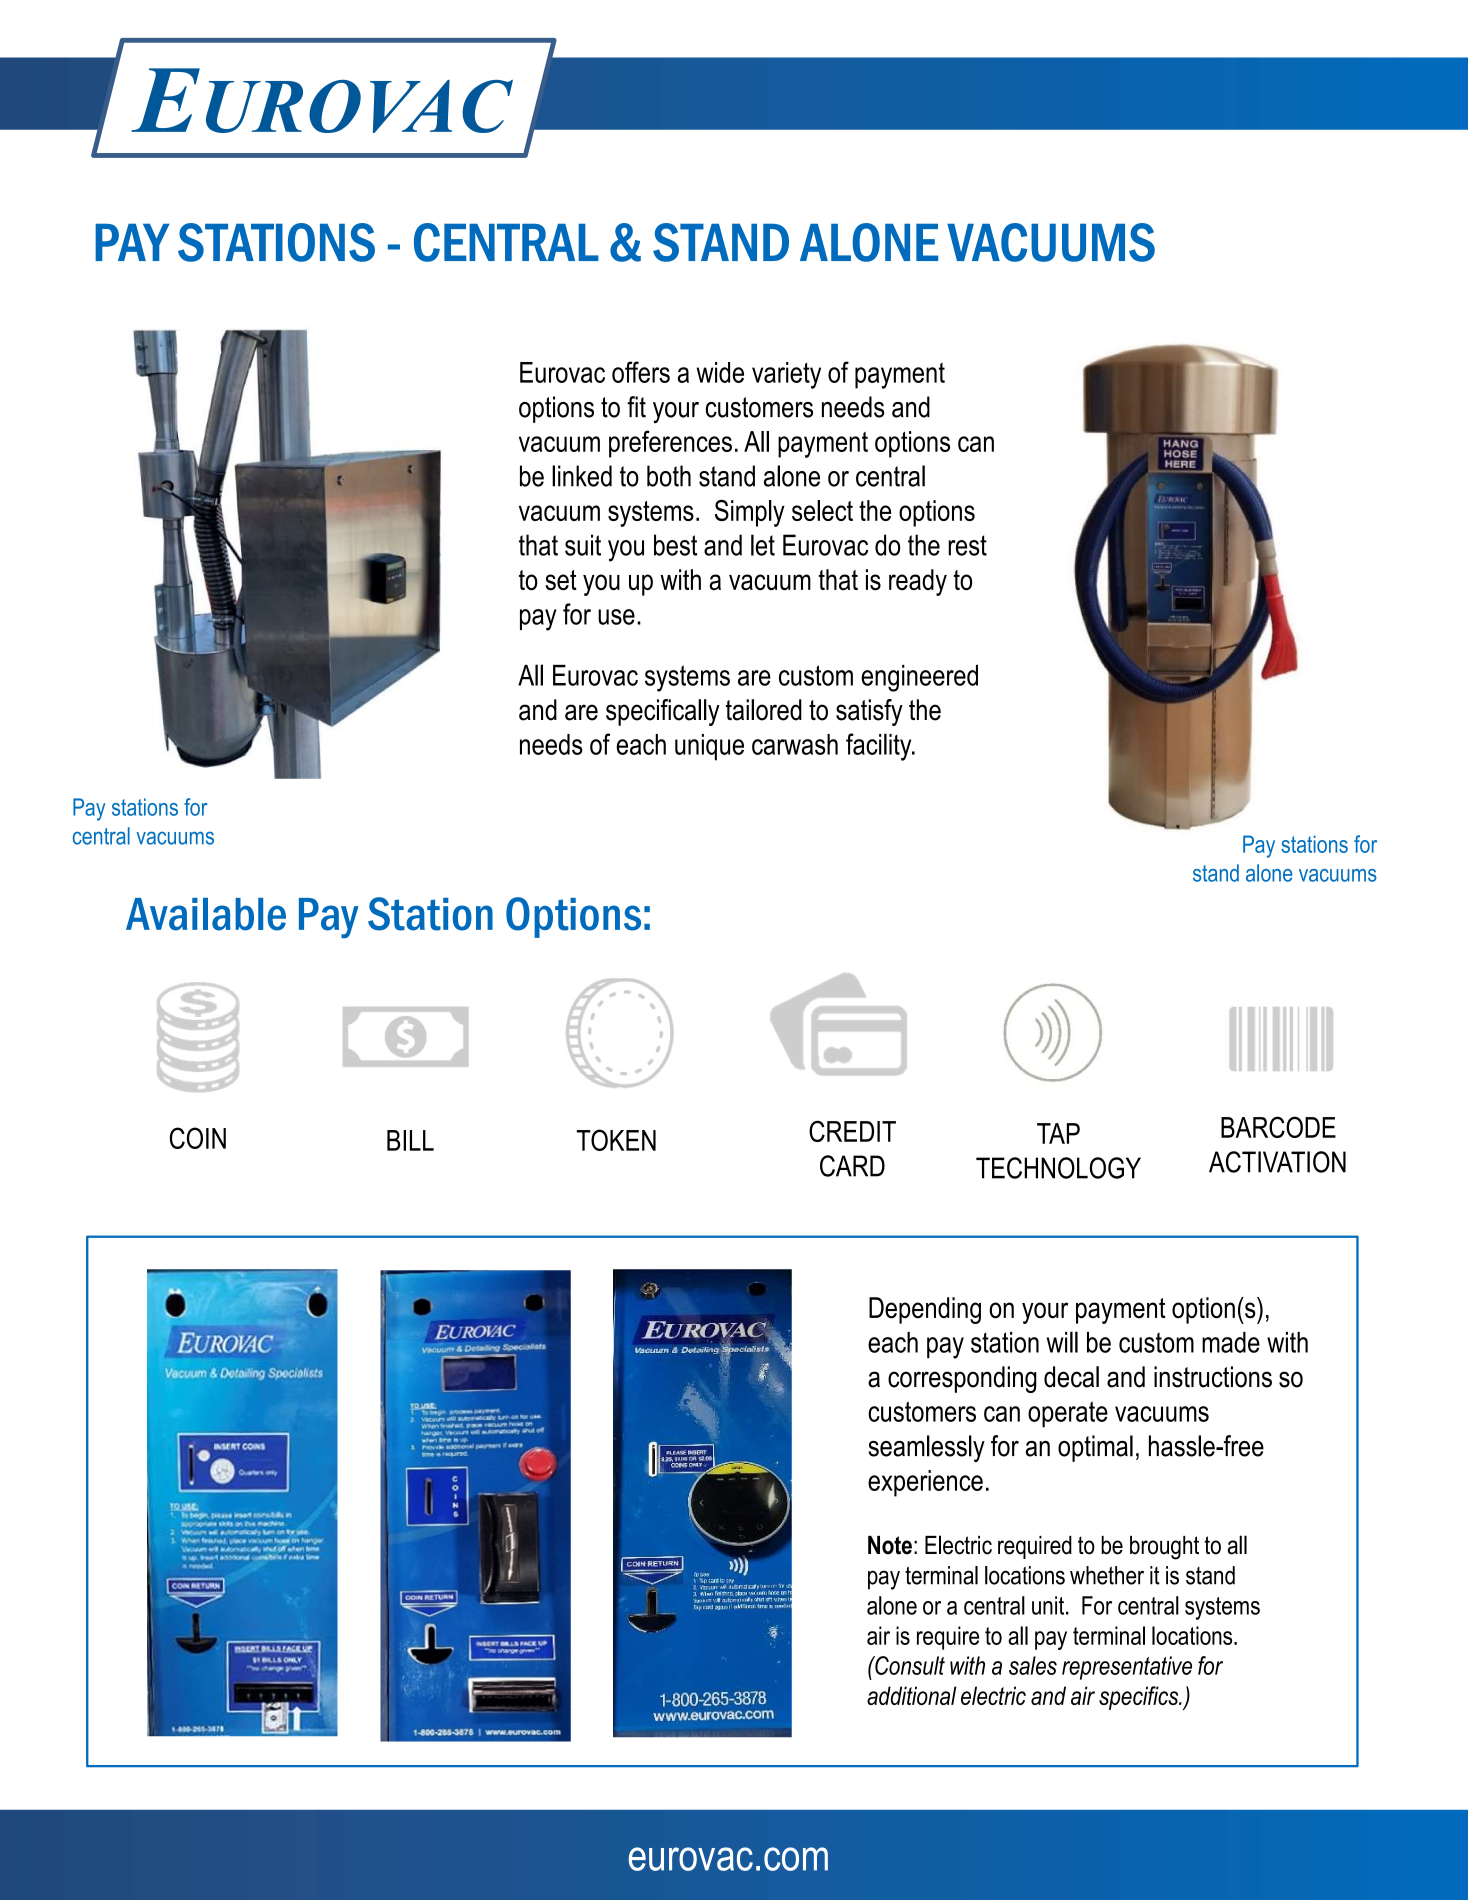  Describe the element at coordinates (410, 1140) in the screenshot. I see `BILL` at that location.
